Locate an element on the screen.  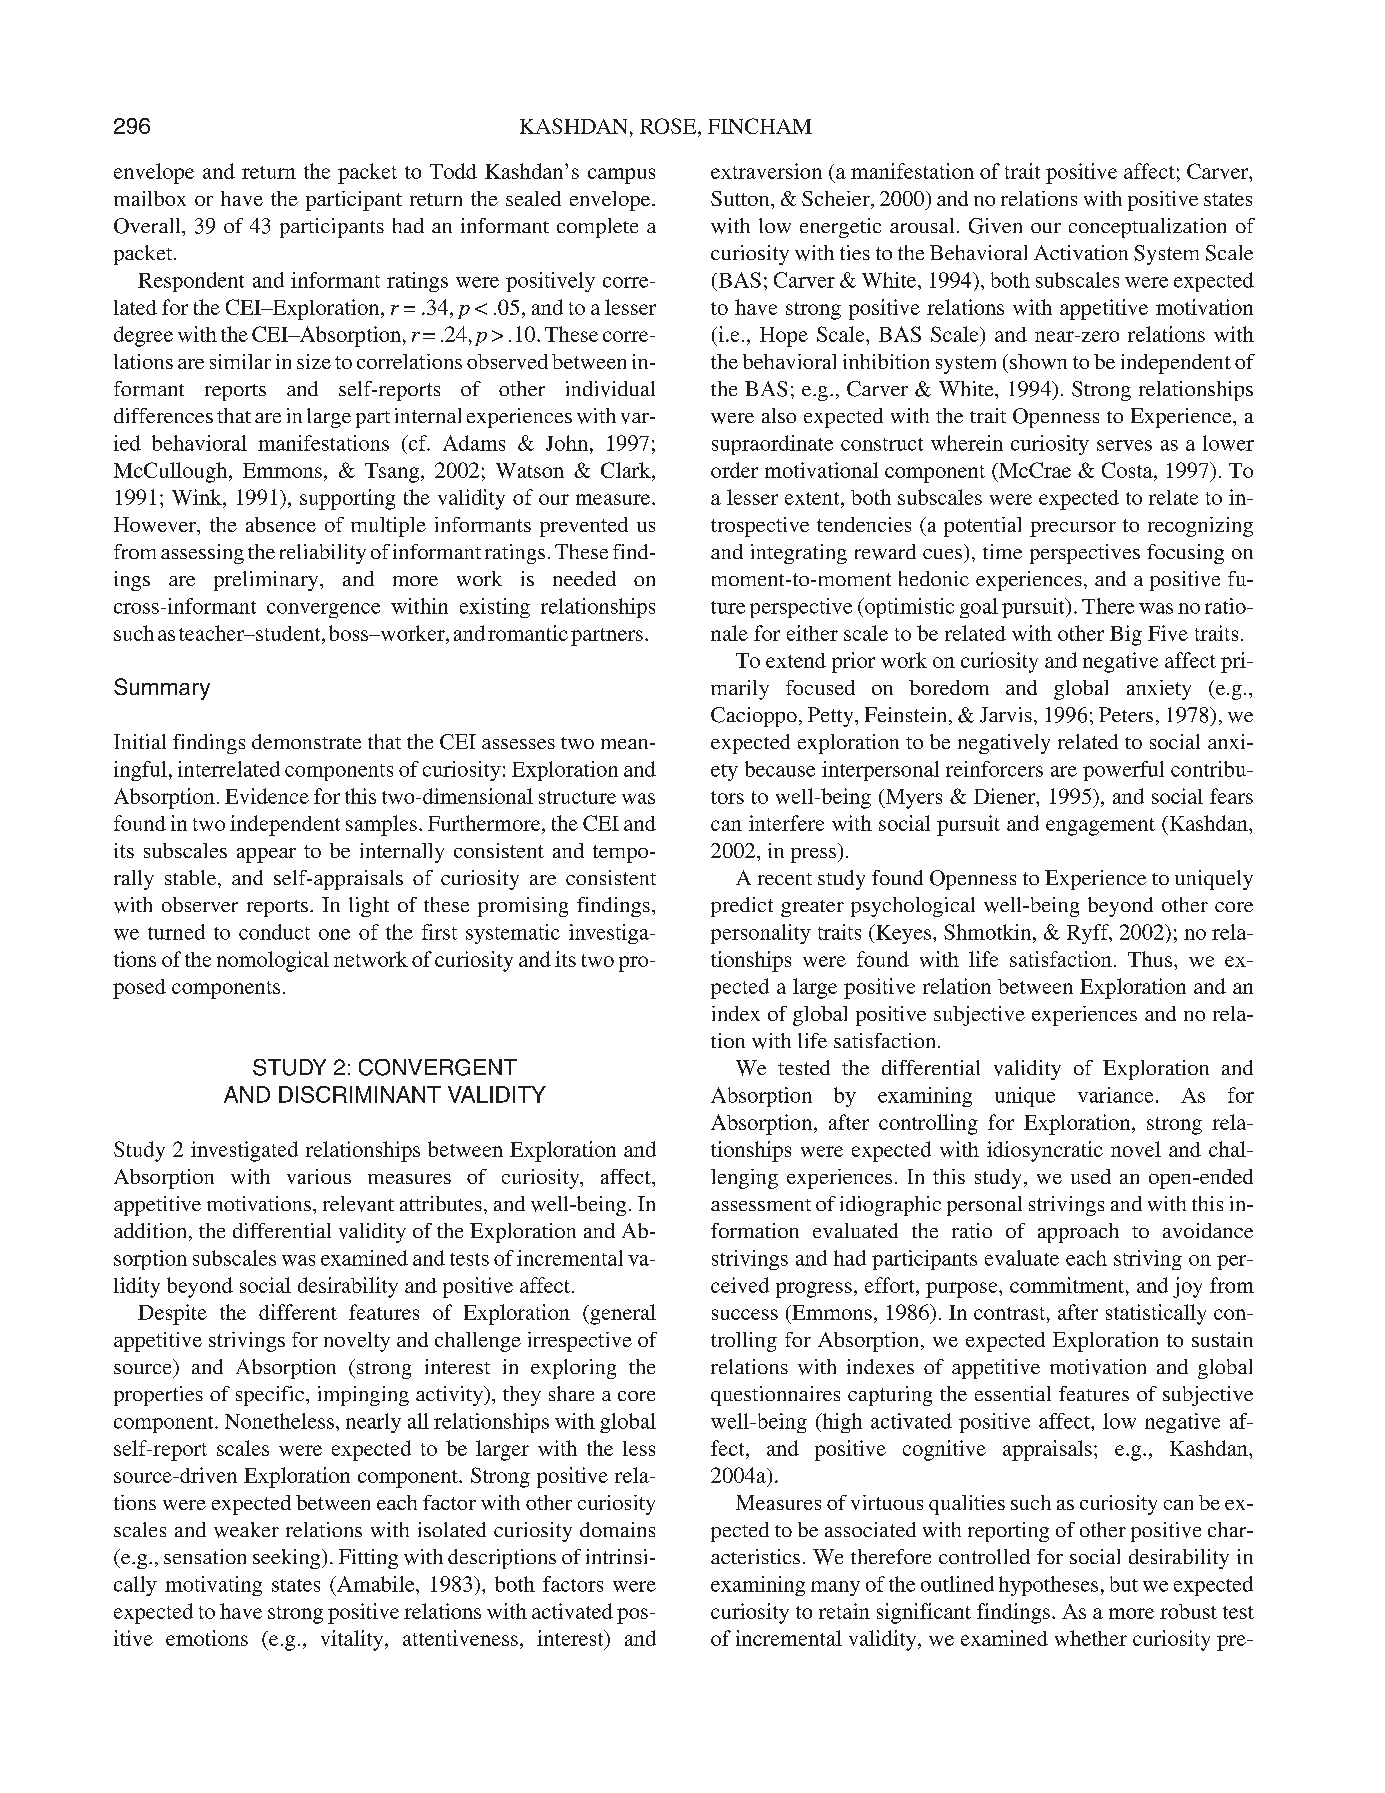
Overall is located at coordinates (148, 226).
